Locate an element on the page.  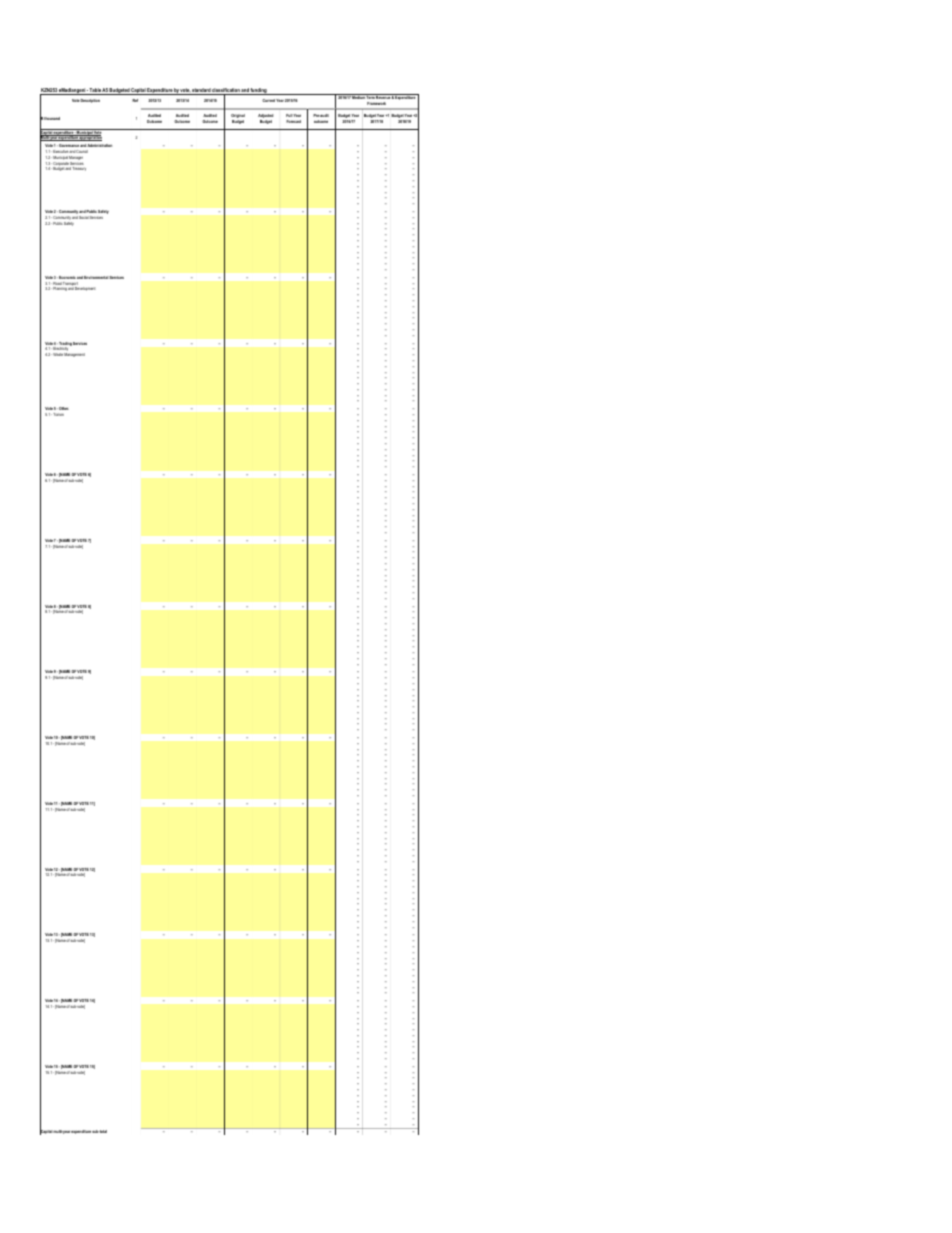
standard is located at coordinates (201, 91).
